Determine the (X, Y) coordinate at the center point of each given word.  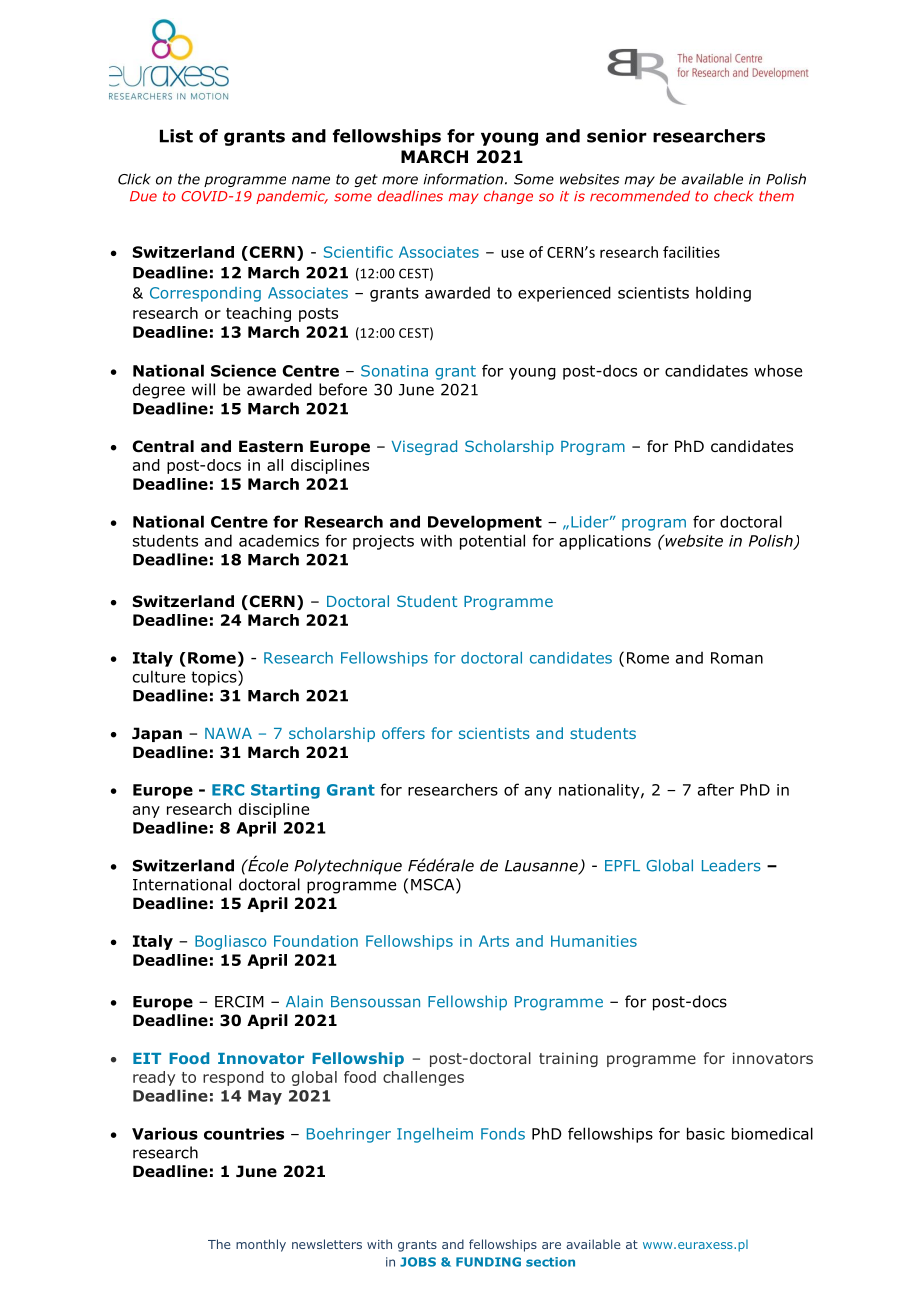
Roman (737, 658)
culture (159, 676)
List (176, 136)
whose (778, 370)
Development (485, 523)
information (463, 179)
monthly (261, 1245)
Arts (494, 941)
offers (403, 733)
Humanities (594, 941)
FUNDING (488, 1262)
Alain (304, 1001)
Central (163, 446)
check (734, 196)
